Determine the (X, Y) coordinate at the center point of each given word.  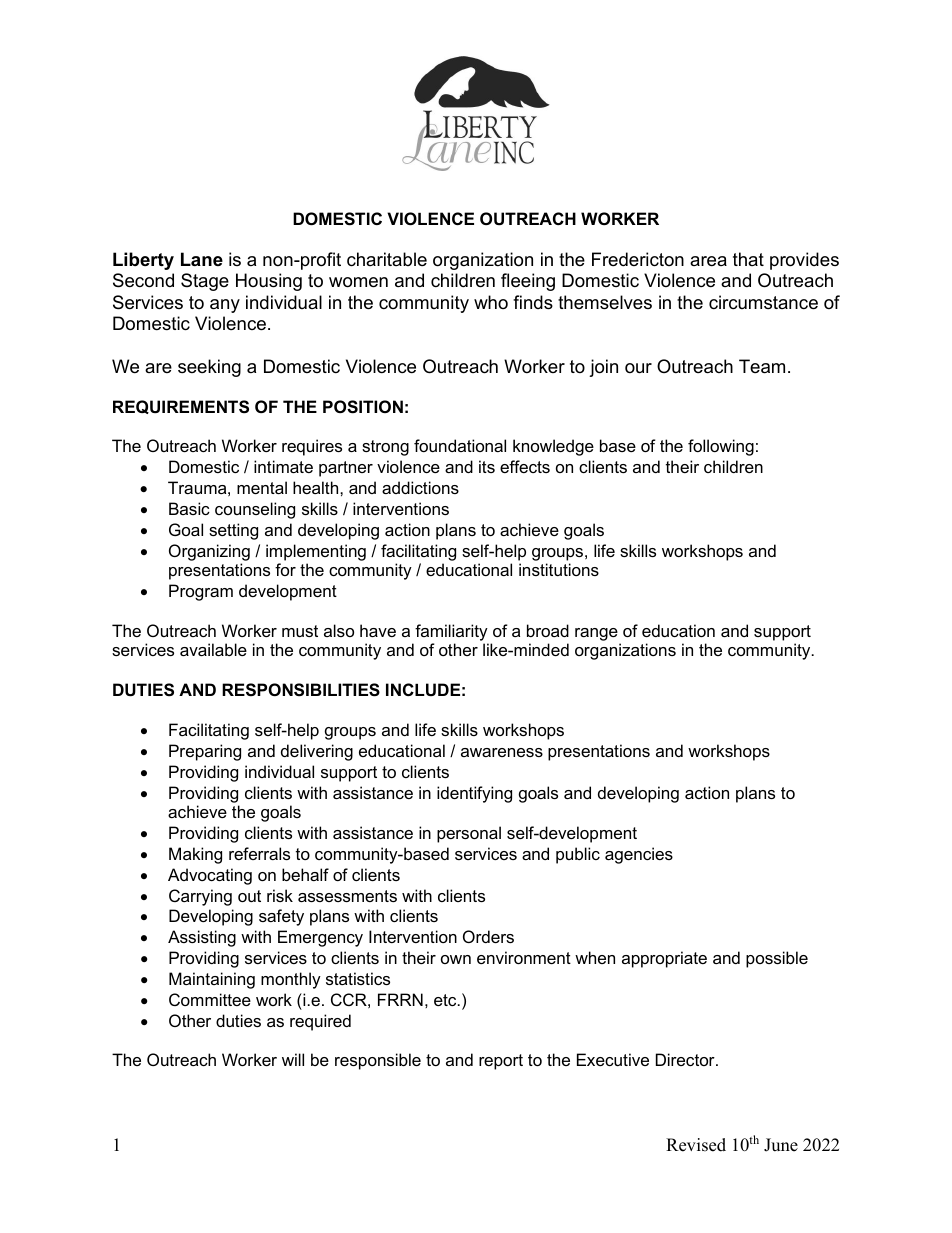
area (708, 261)
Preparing (205, 752)
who (491, 302)
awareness (502, 752)
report (501, 1062)
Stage (205, 282)
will (293, 1059)
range (596, 634)
